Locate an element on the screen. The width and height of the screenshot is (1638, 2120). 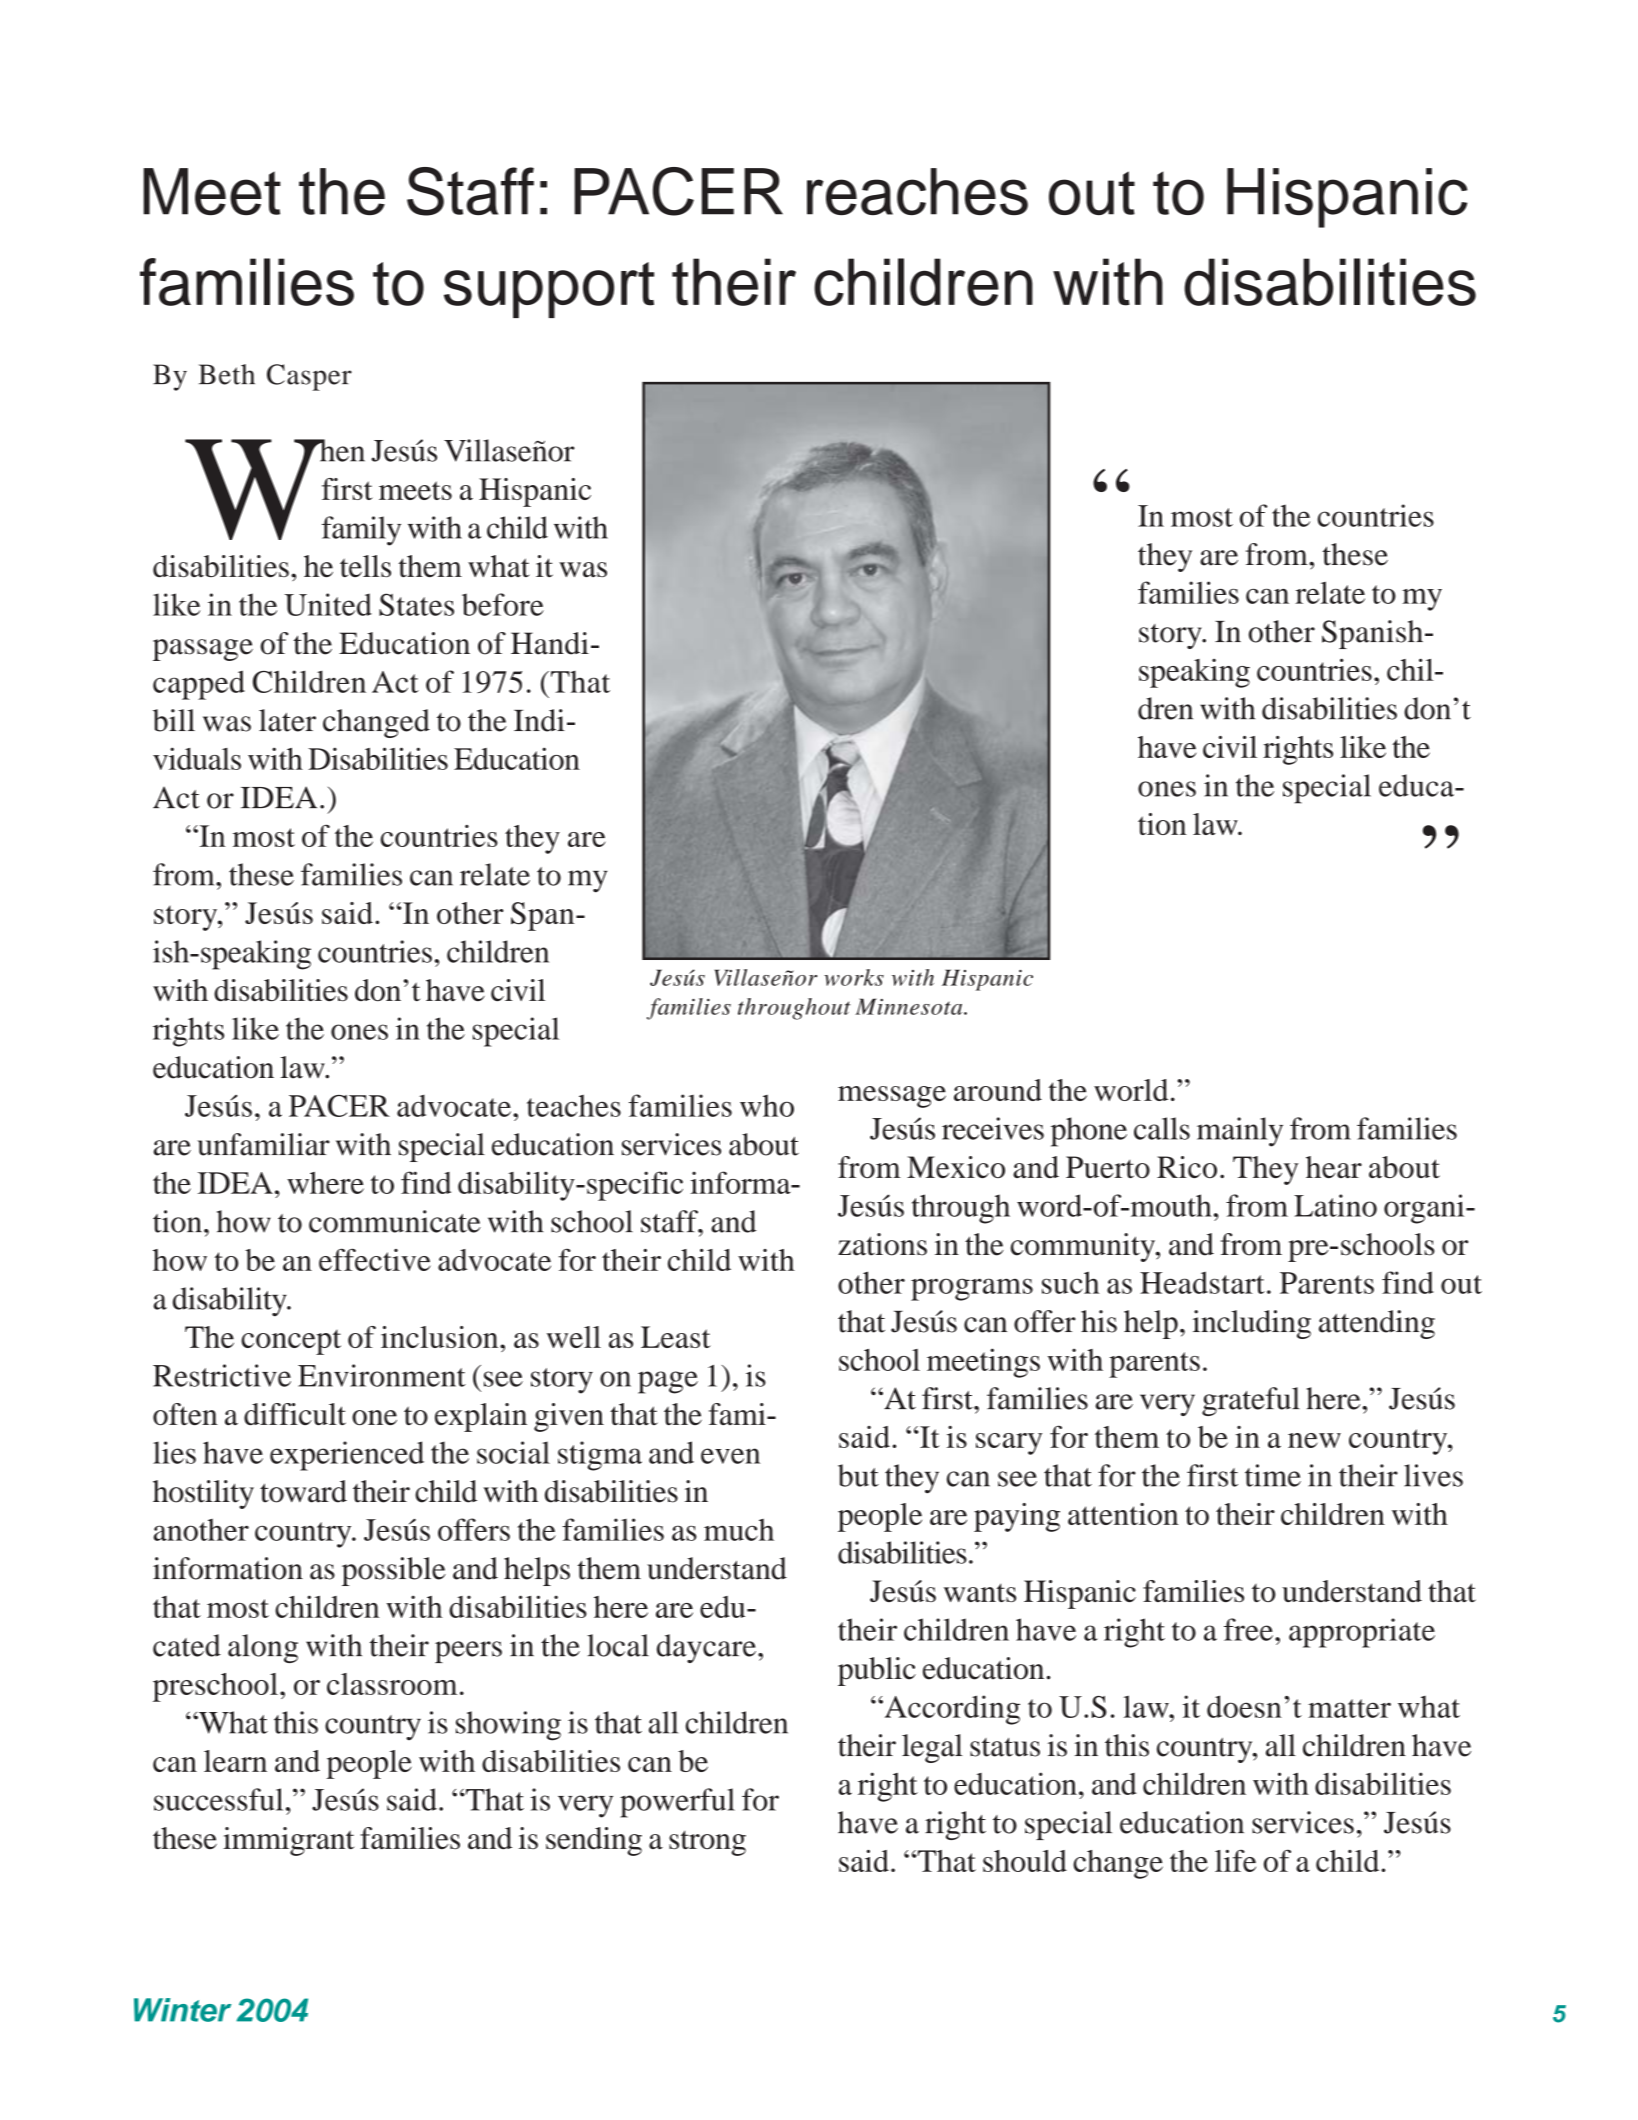
United is located at coordinates (328, 604).
